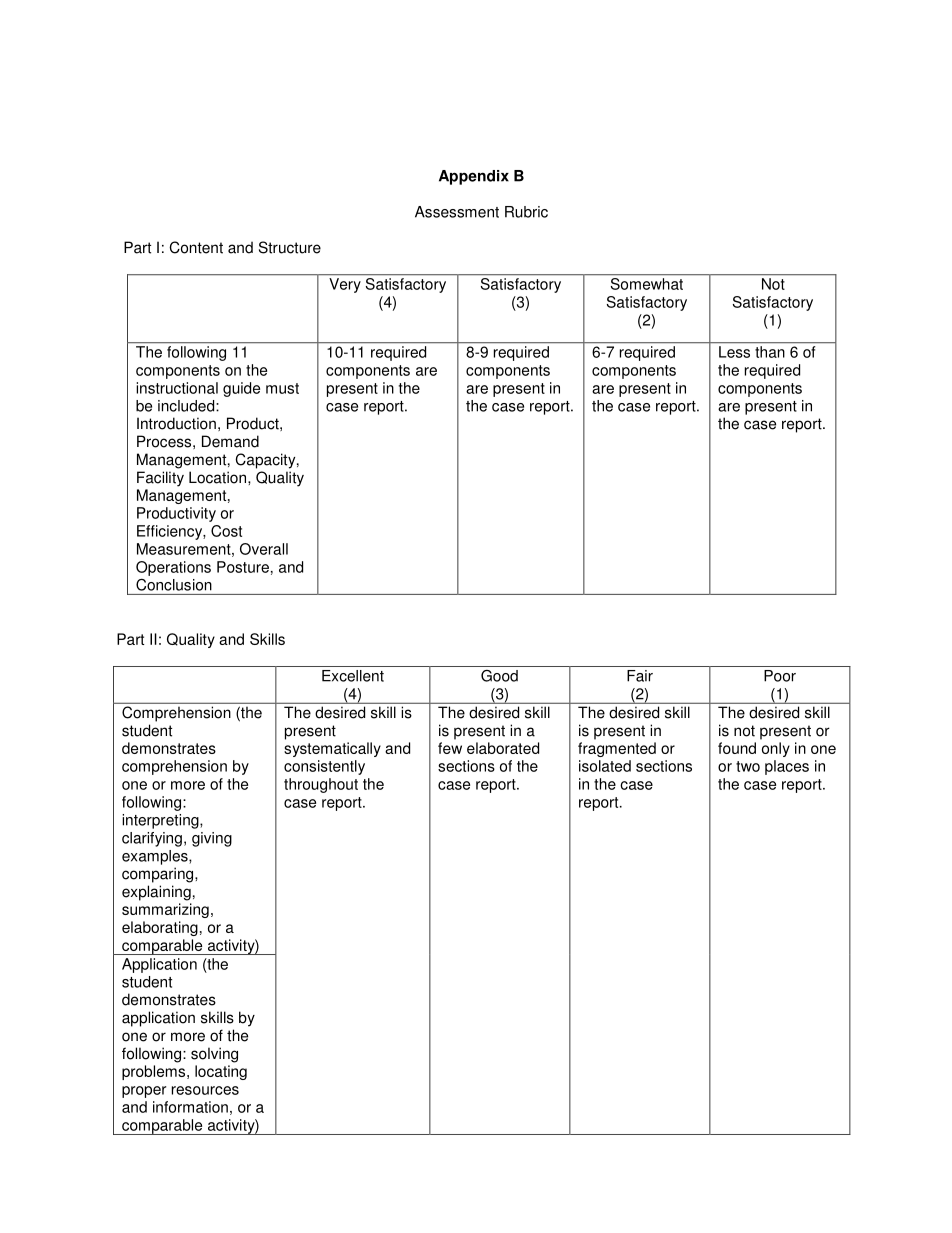 The height and width of the screenshot is (1233, 952). I want to click on Overall, so click(264, 549).
